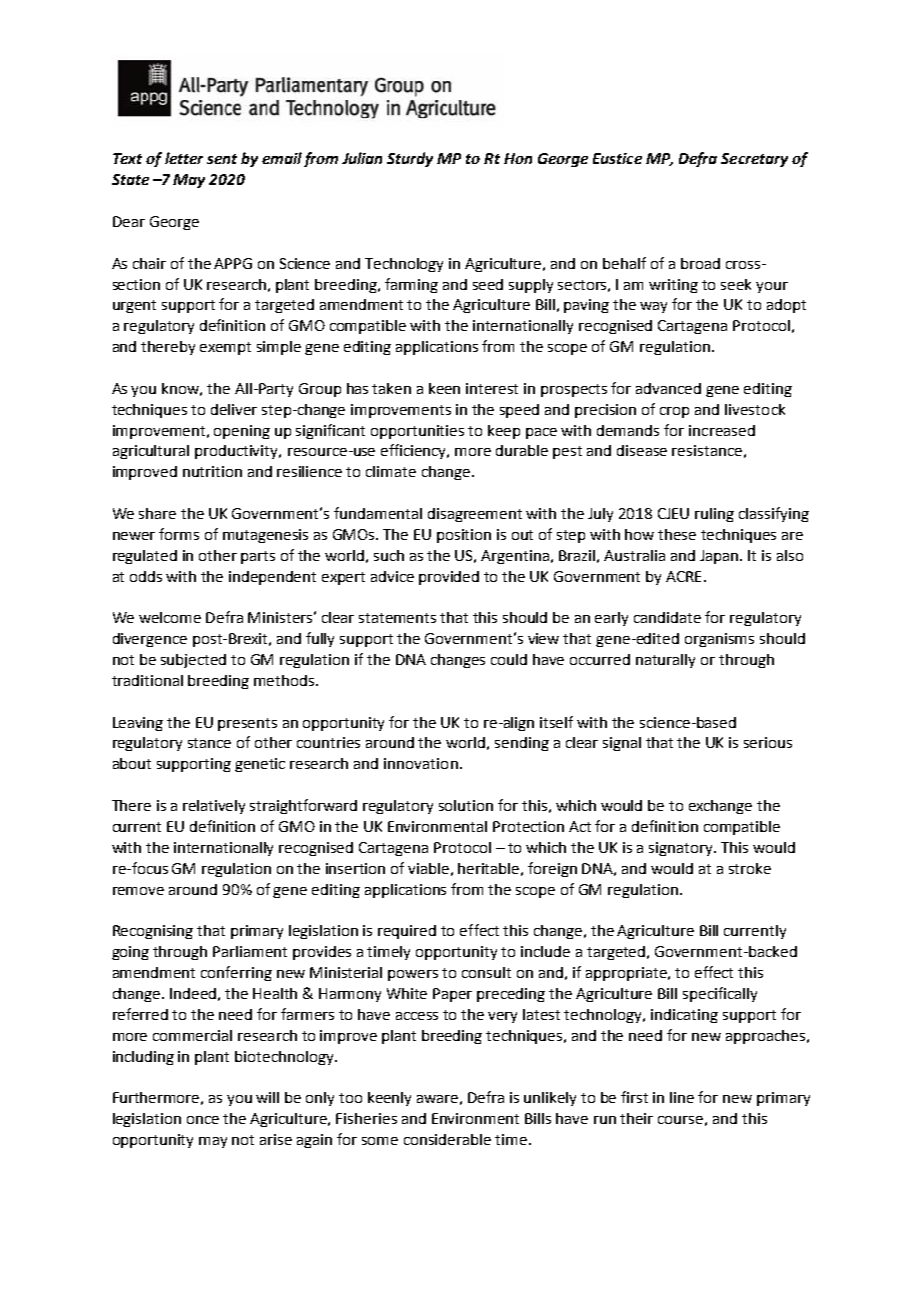 Image resolution: width=924 pixels, height=1308 pixels. I want to click on considerable, so click(447, 1139).
